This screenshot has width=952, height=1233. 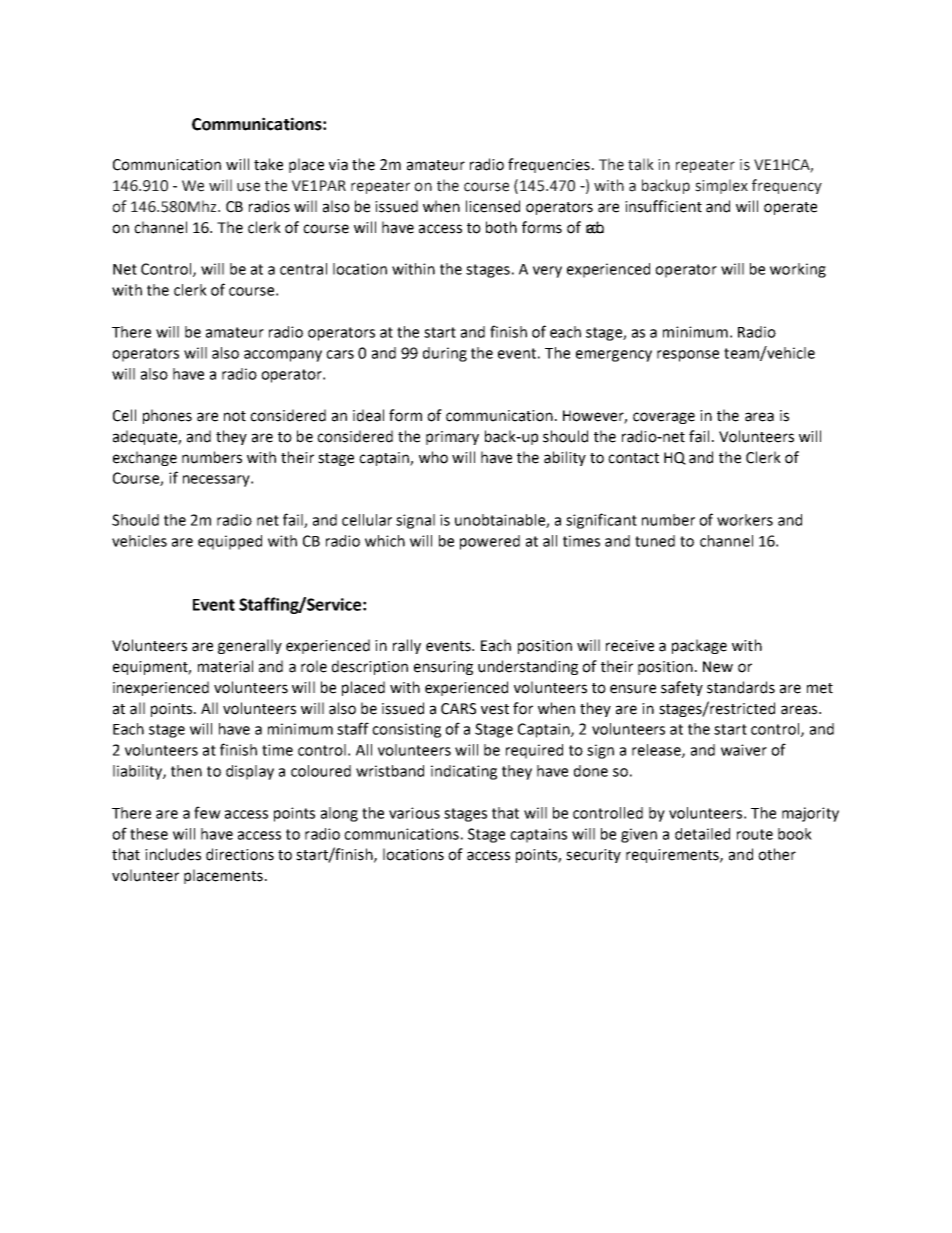 I want to click on package, so click(x=699, y=646).
